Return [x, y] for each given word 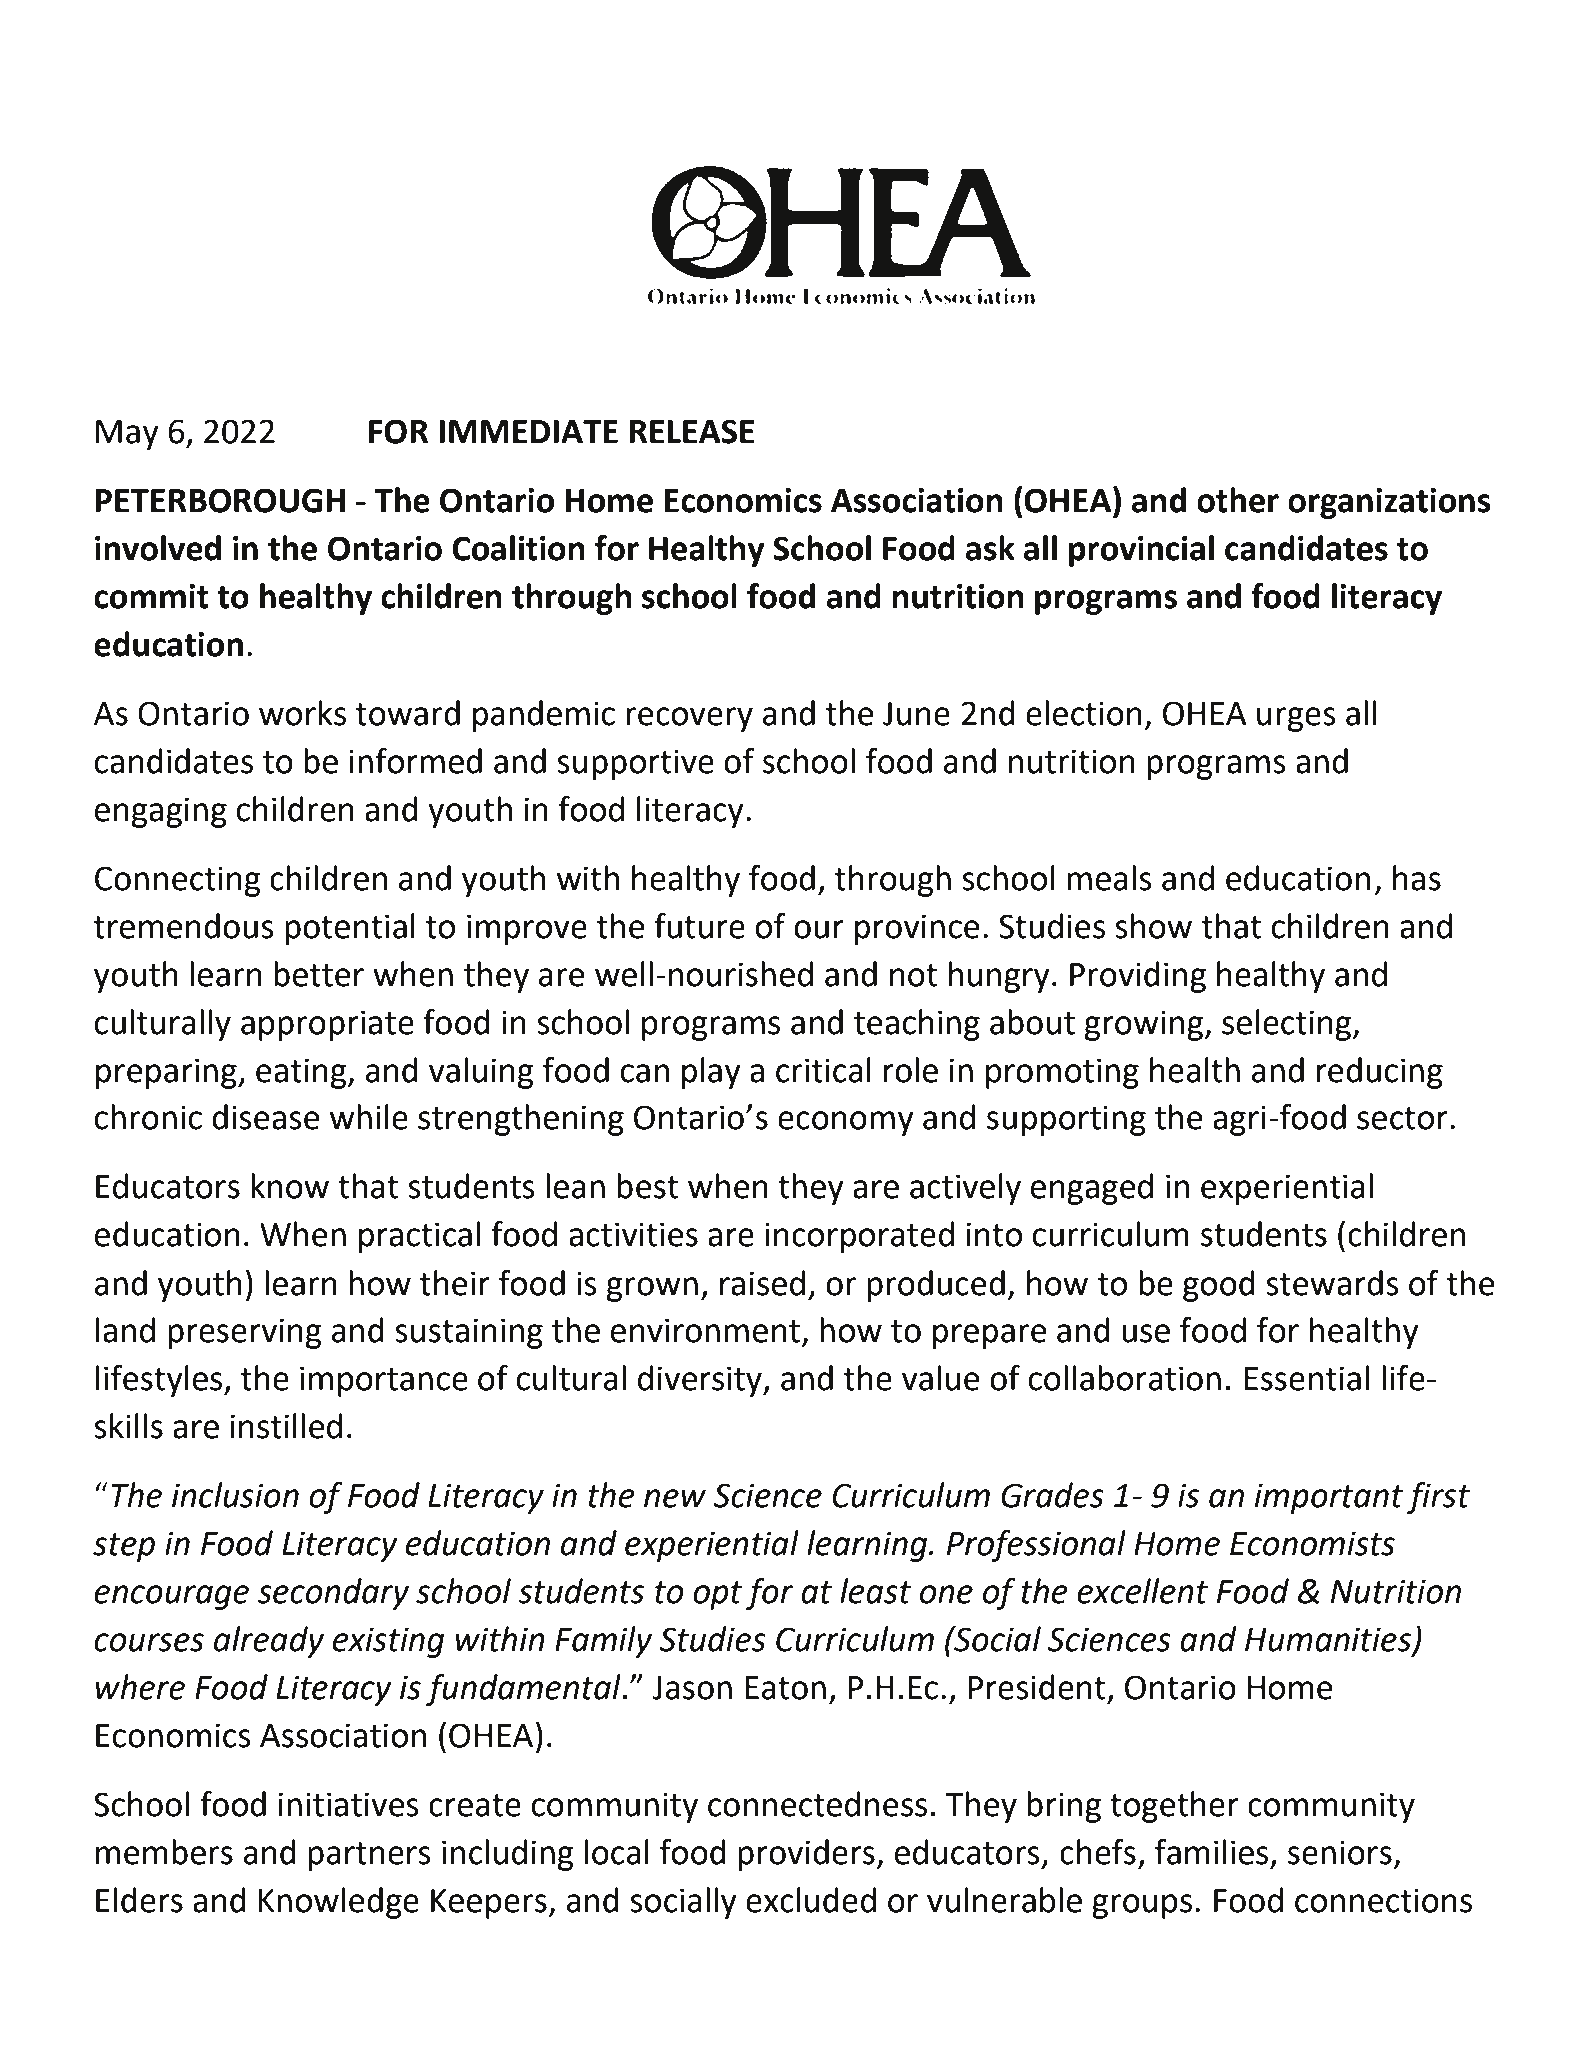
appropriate [327, 1025]
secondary [333, 1594]
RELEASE [692, 431]
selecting [1287, 1025]
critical [823, 1070]
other [1238, 500]
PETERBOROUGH [220, 500]
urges [1296, 719]
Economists [1312, 1543]
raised [762, 1283]
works [302, 713]
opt [717, 1595]
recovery [689, 719]
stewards [1332, 1283]
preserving [245, 1333]
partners [369, 1856]
